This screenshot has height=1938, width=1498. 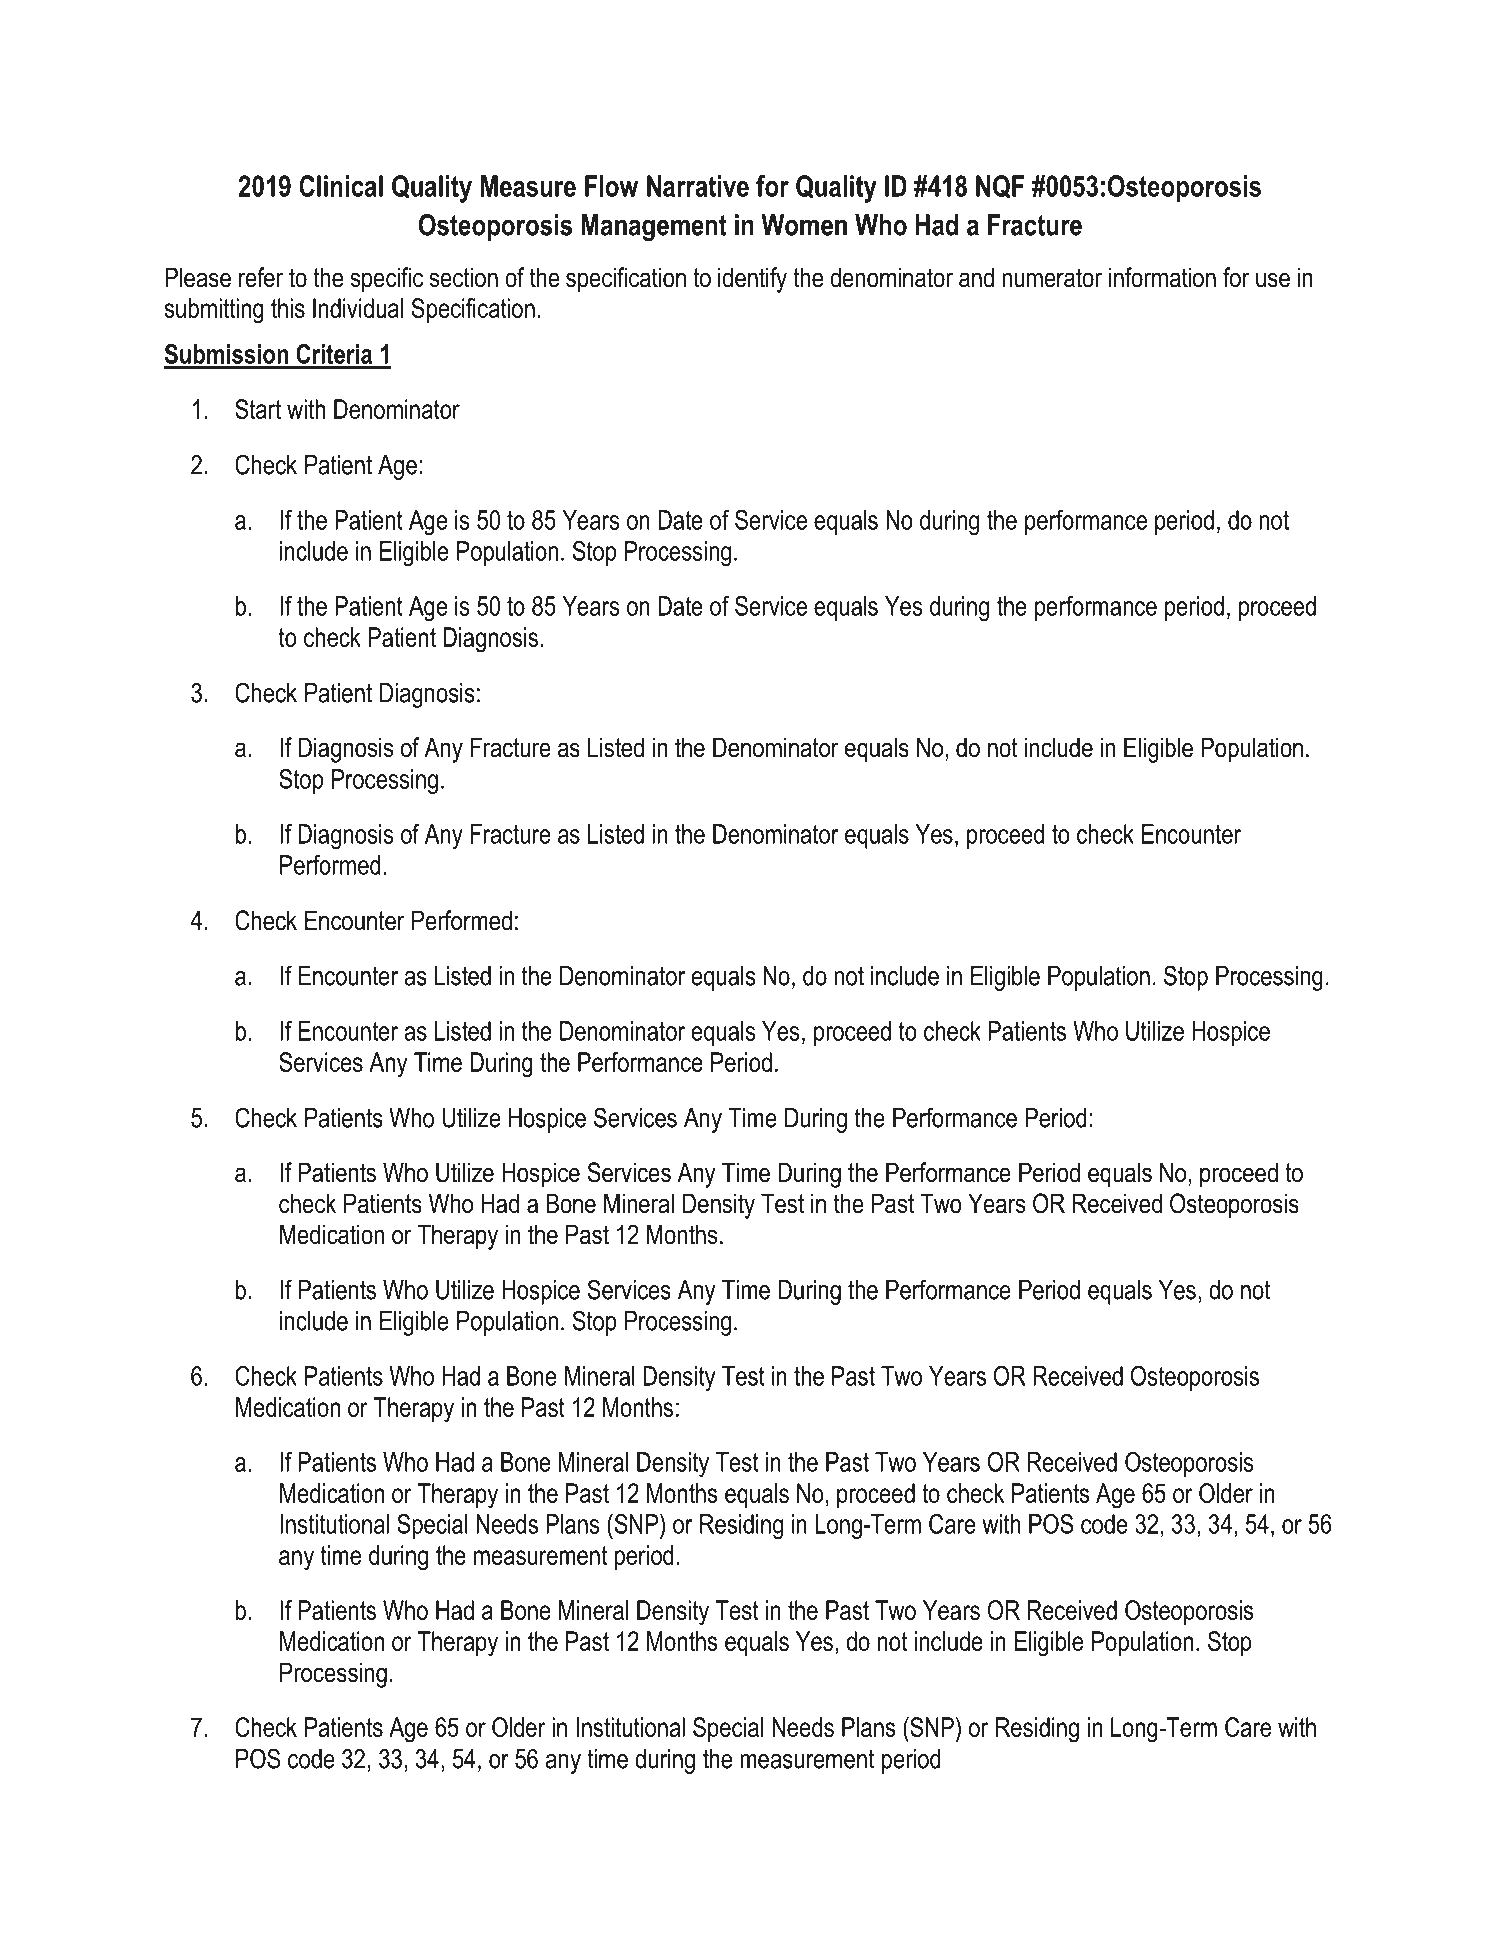 I want to click on Clinical, so click(x=341, y=186).
